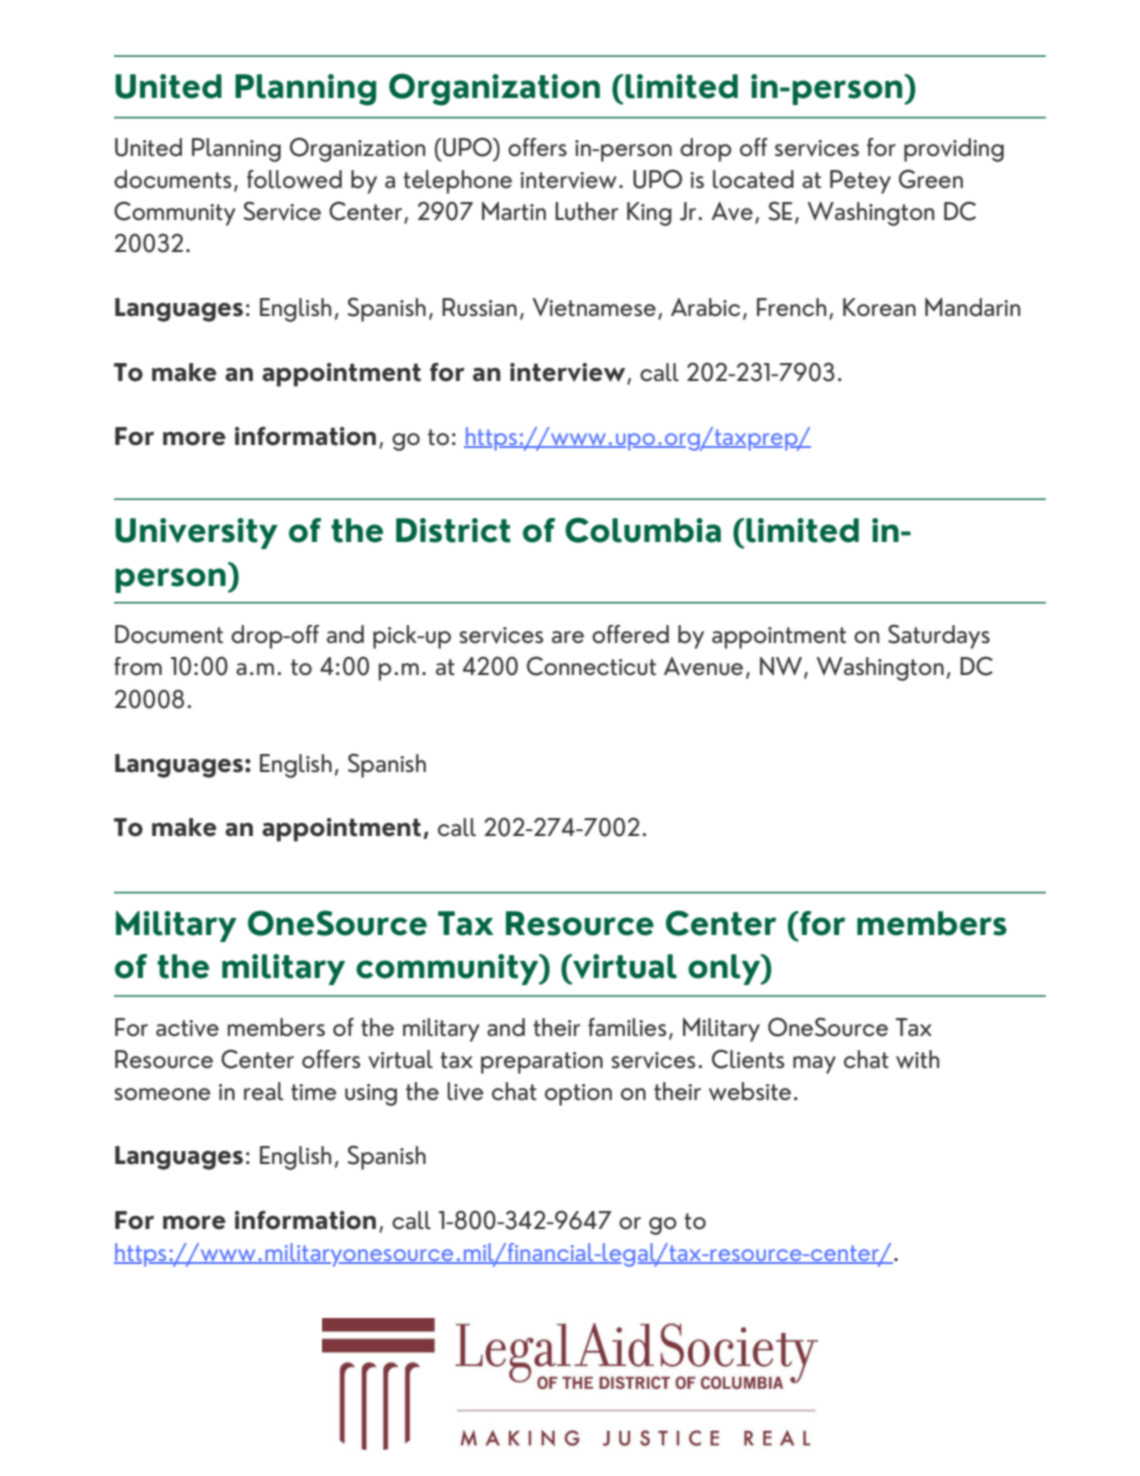 This screenshot has width=1140, height=1476. What do you see at coordinates (138, 666) in the screenshot?
I see `from` at bounding box center [138, 666].
